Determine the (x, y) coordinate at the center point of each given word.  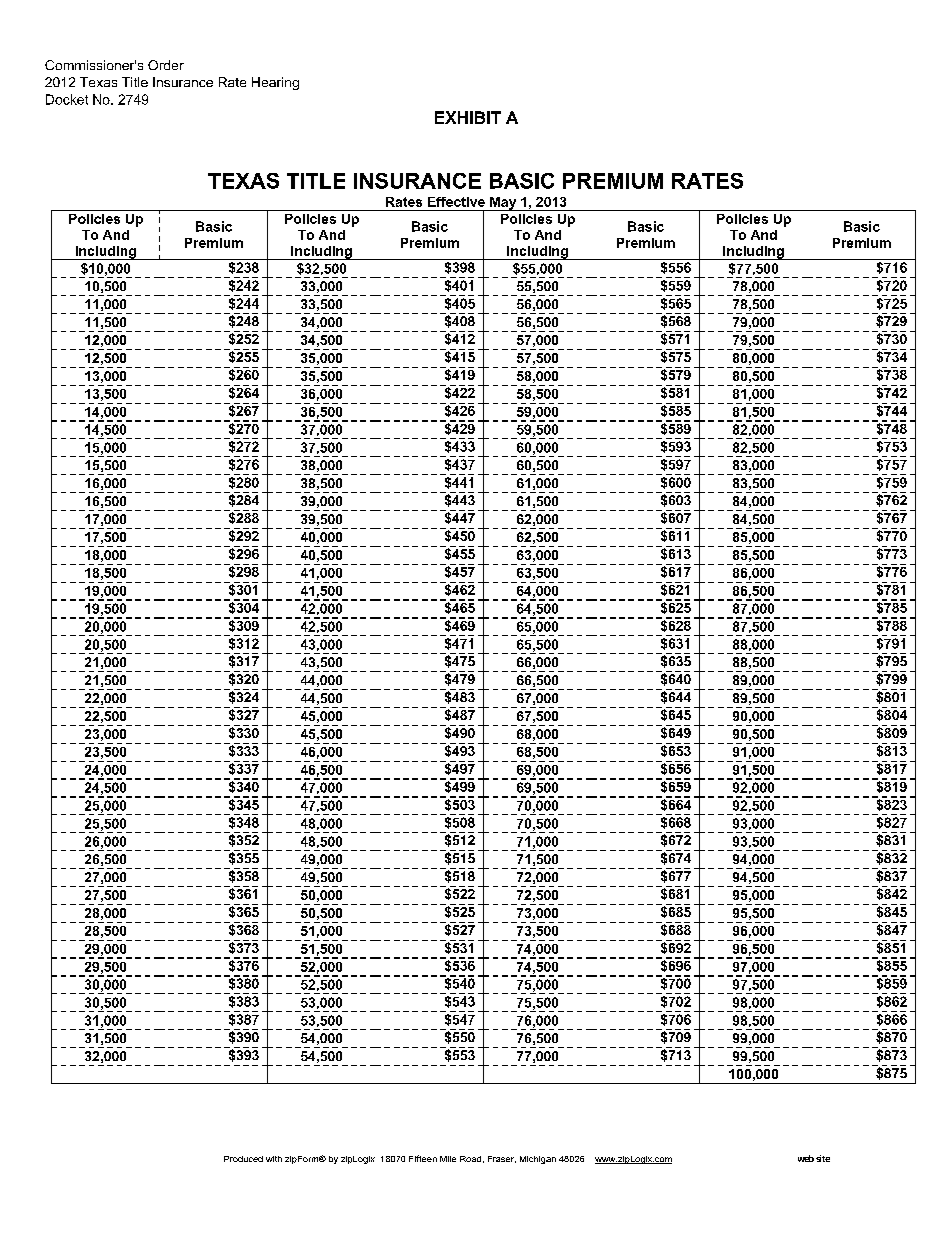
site (823, 1158)
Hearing (275, 83)
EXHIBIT (468, 117)
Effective (456, 202)
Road (470, 1159)
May (503, 204)
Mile (448, 1159)
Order (166, 65)
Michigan (538, 1160)
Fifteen (423, 1158)
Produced (243, 1159)
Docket (67, 99)
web (806, 1158)
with (274, 1159)
